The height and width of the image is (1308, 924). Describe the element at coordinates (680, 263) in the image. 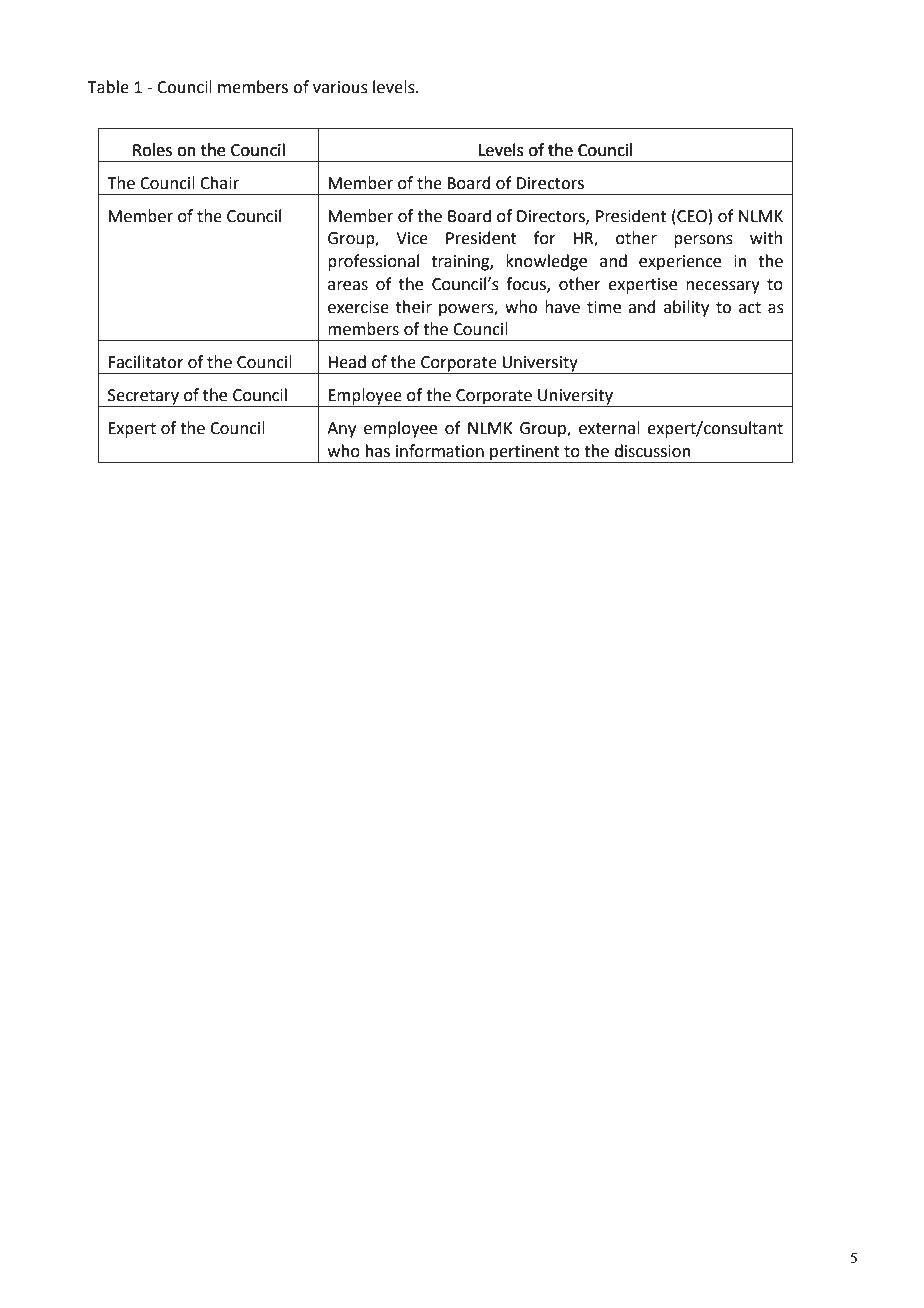

I see `experience` at that location.
